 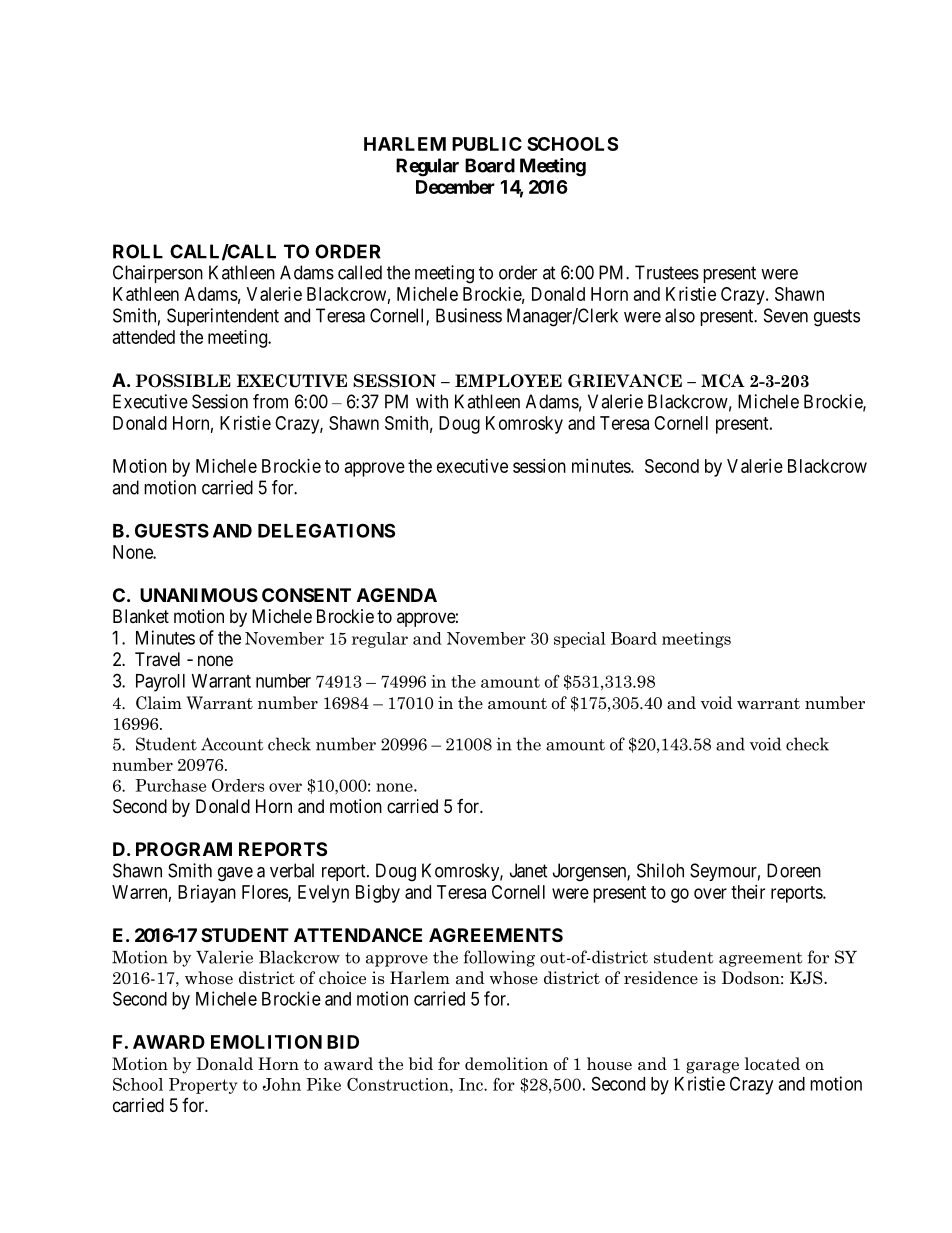 What do you see at coordinates (455, 187) in the image?
I see `December` at bounding box center [455, 187].
